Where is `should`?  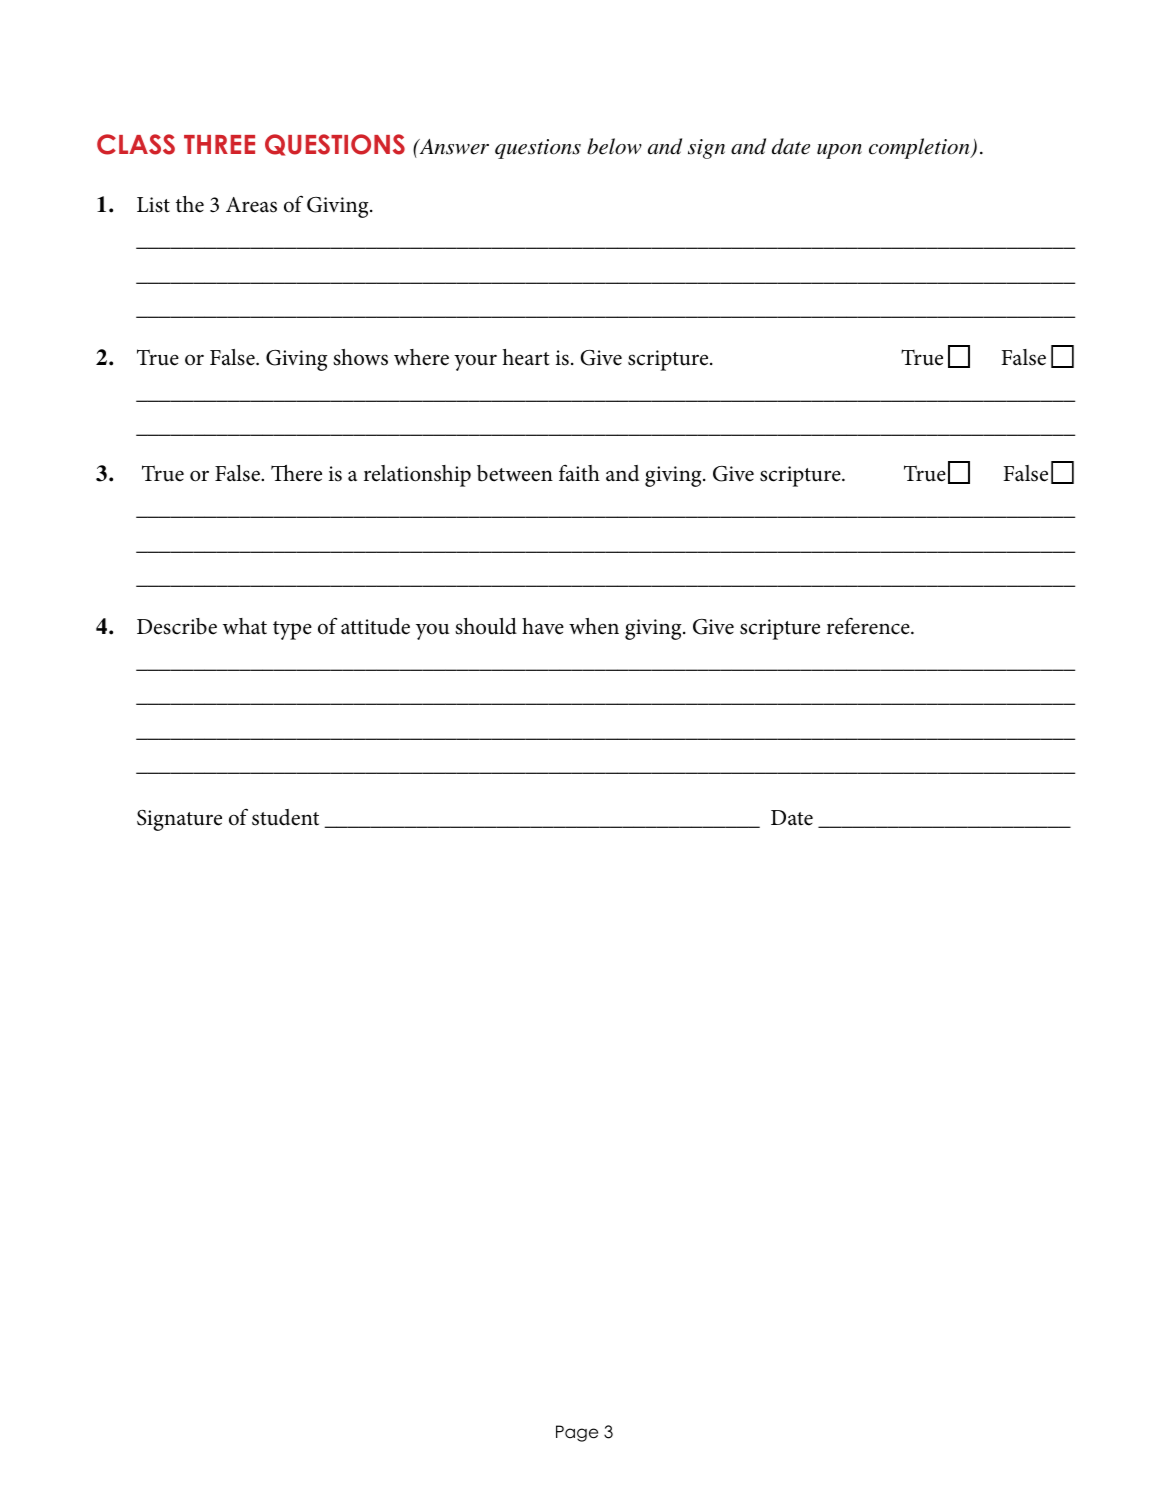 should is located at coordinates (486, 626).
